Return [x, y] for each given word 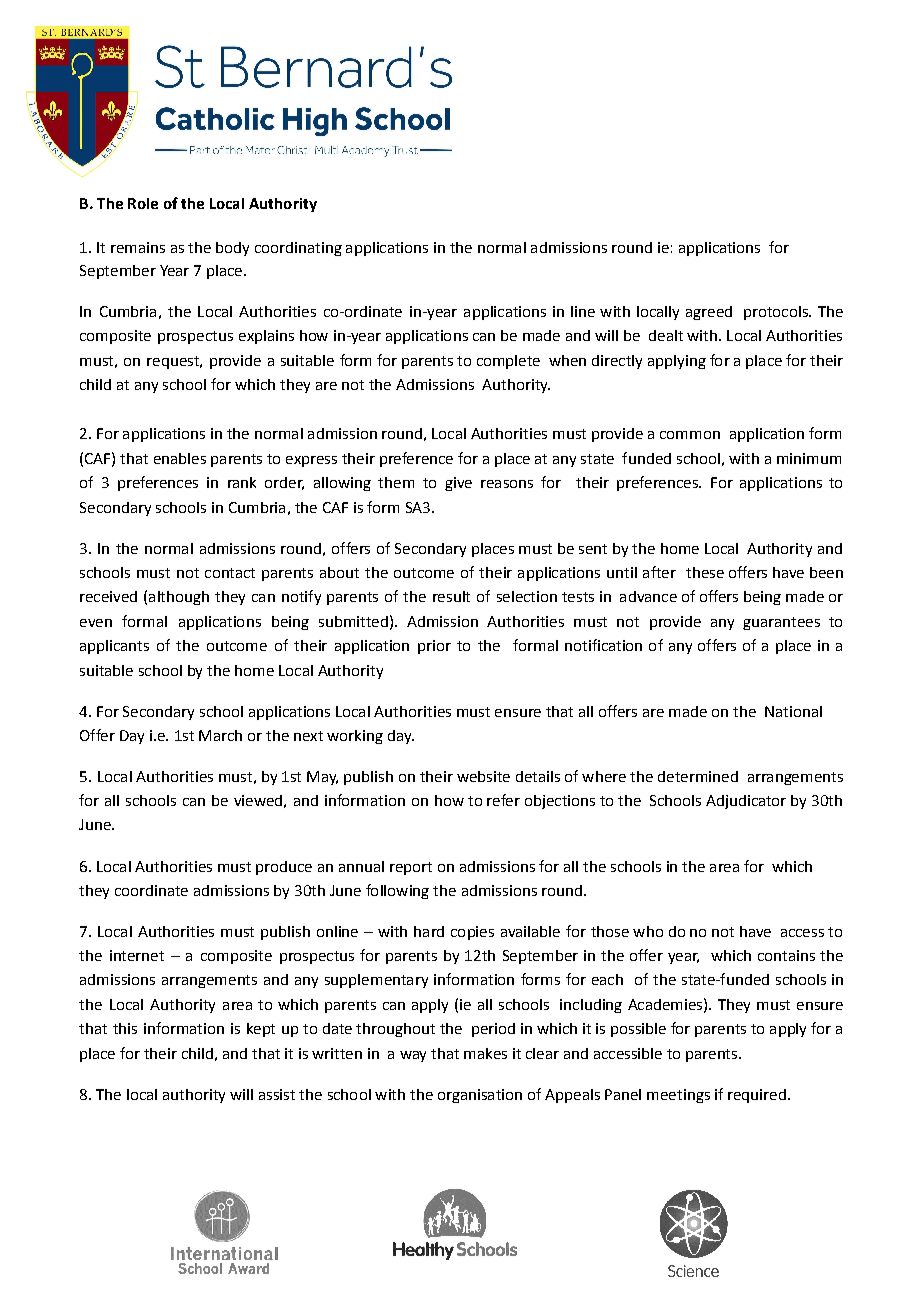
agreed [709, 313]
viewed [258, 800]
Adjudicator [746, 802]
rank [242, 482]
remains [138, 247]
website [483, 776]
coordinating [298, 249]
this [125, 1028]
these [705, 572]
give [458, 484]
